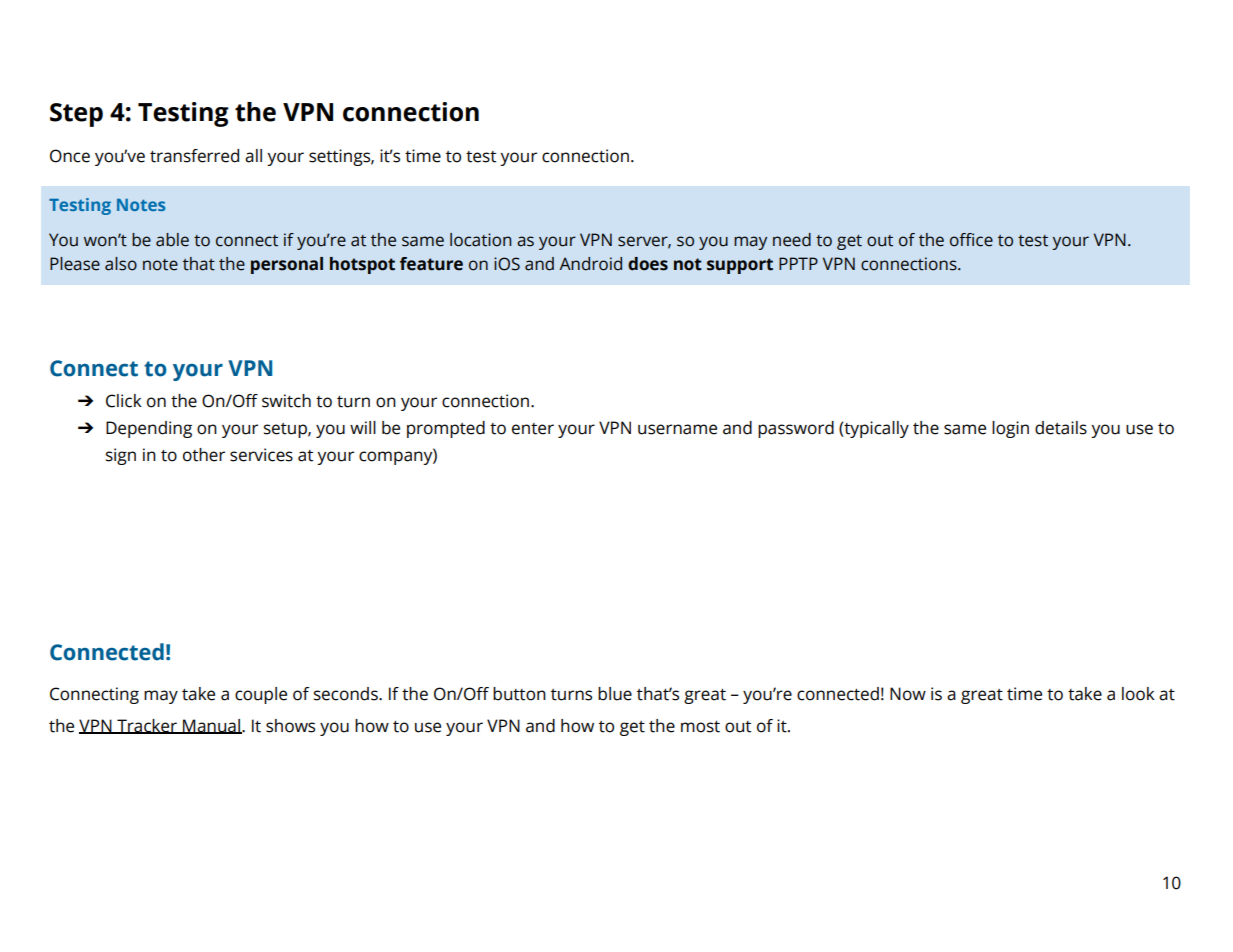 Image resolution: width=1233 pixels, height=952 pixels. Describe the element at coordinates (194, 156) in the screenshot. I see `transferred` at that location.
